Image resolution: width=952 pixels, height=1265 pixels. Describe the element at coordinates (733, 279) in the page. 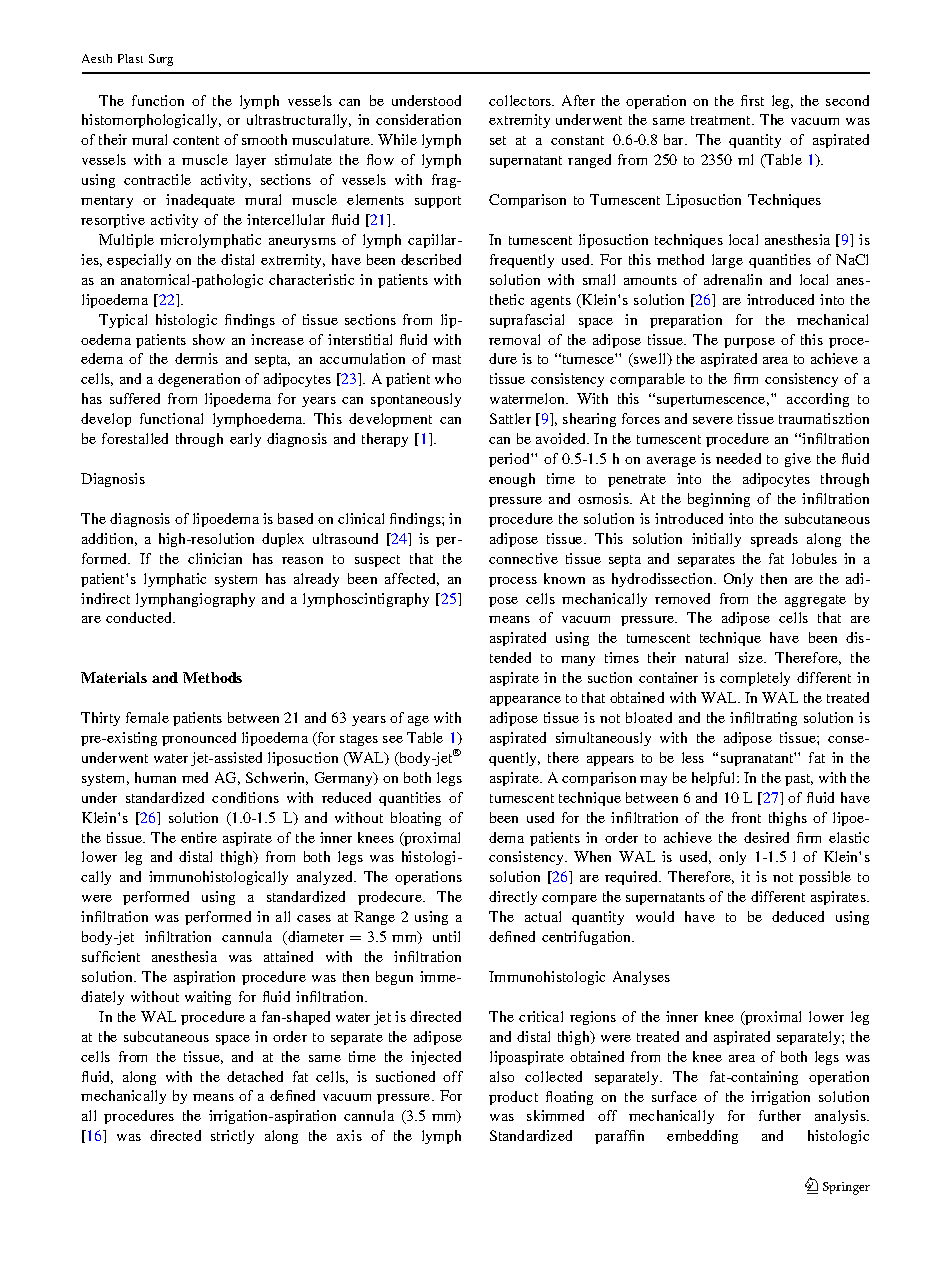

I see `adrenalin` at that location.
